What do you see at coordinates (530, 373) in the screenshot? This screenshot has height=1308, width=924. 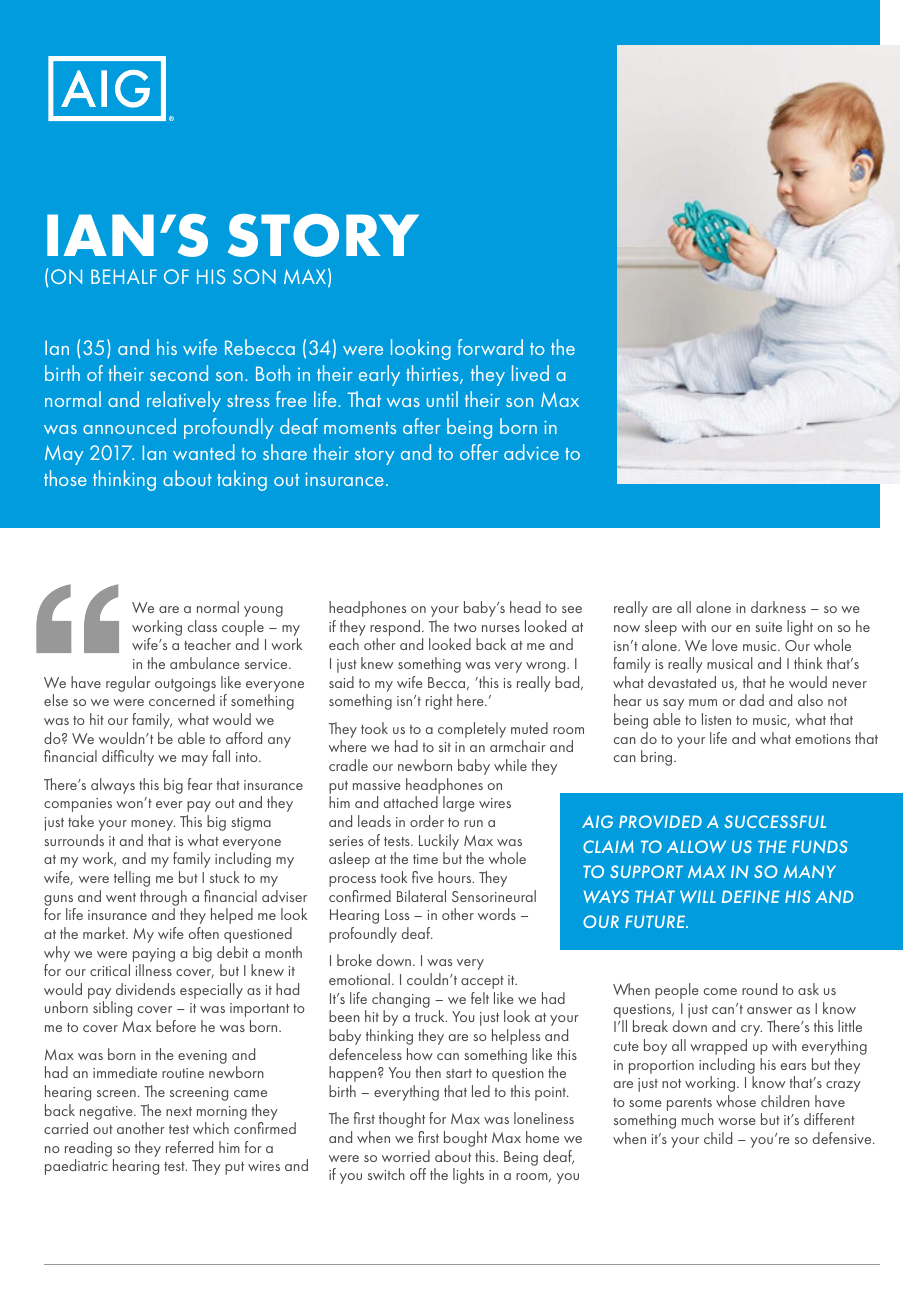 I see `lived` at bounding box center [530, 373].
